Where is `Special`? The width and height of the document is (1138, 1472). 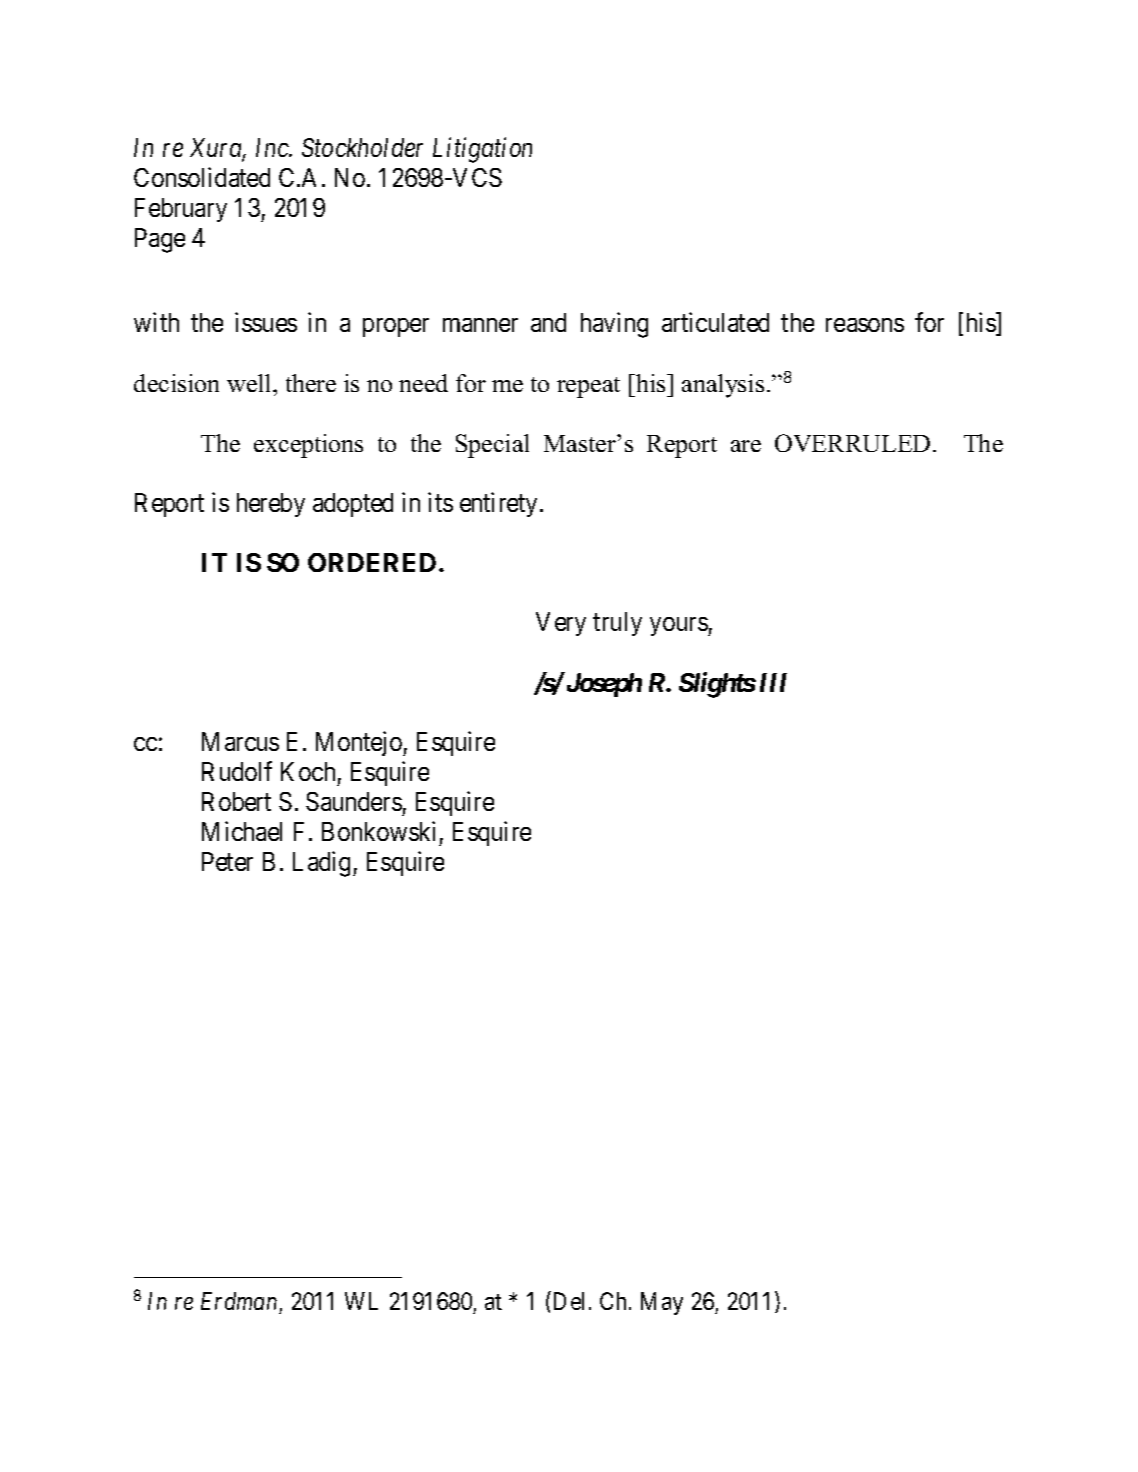 Special is located at coordinates (492, 446).
